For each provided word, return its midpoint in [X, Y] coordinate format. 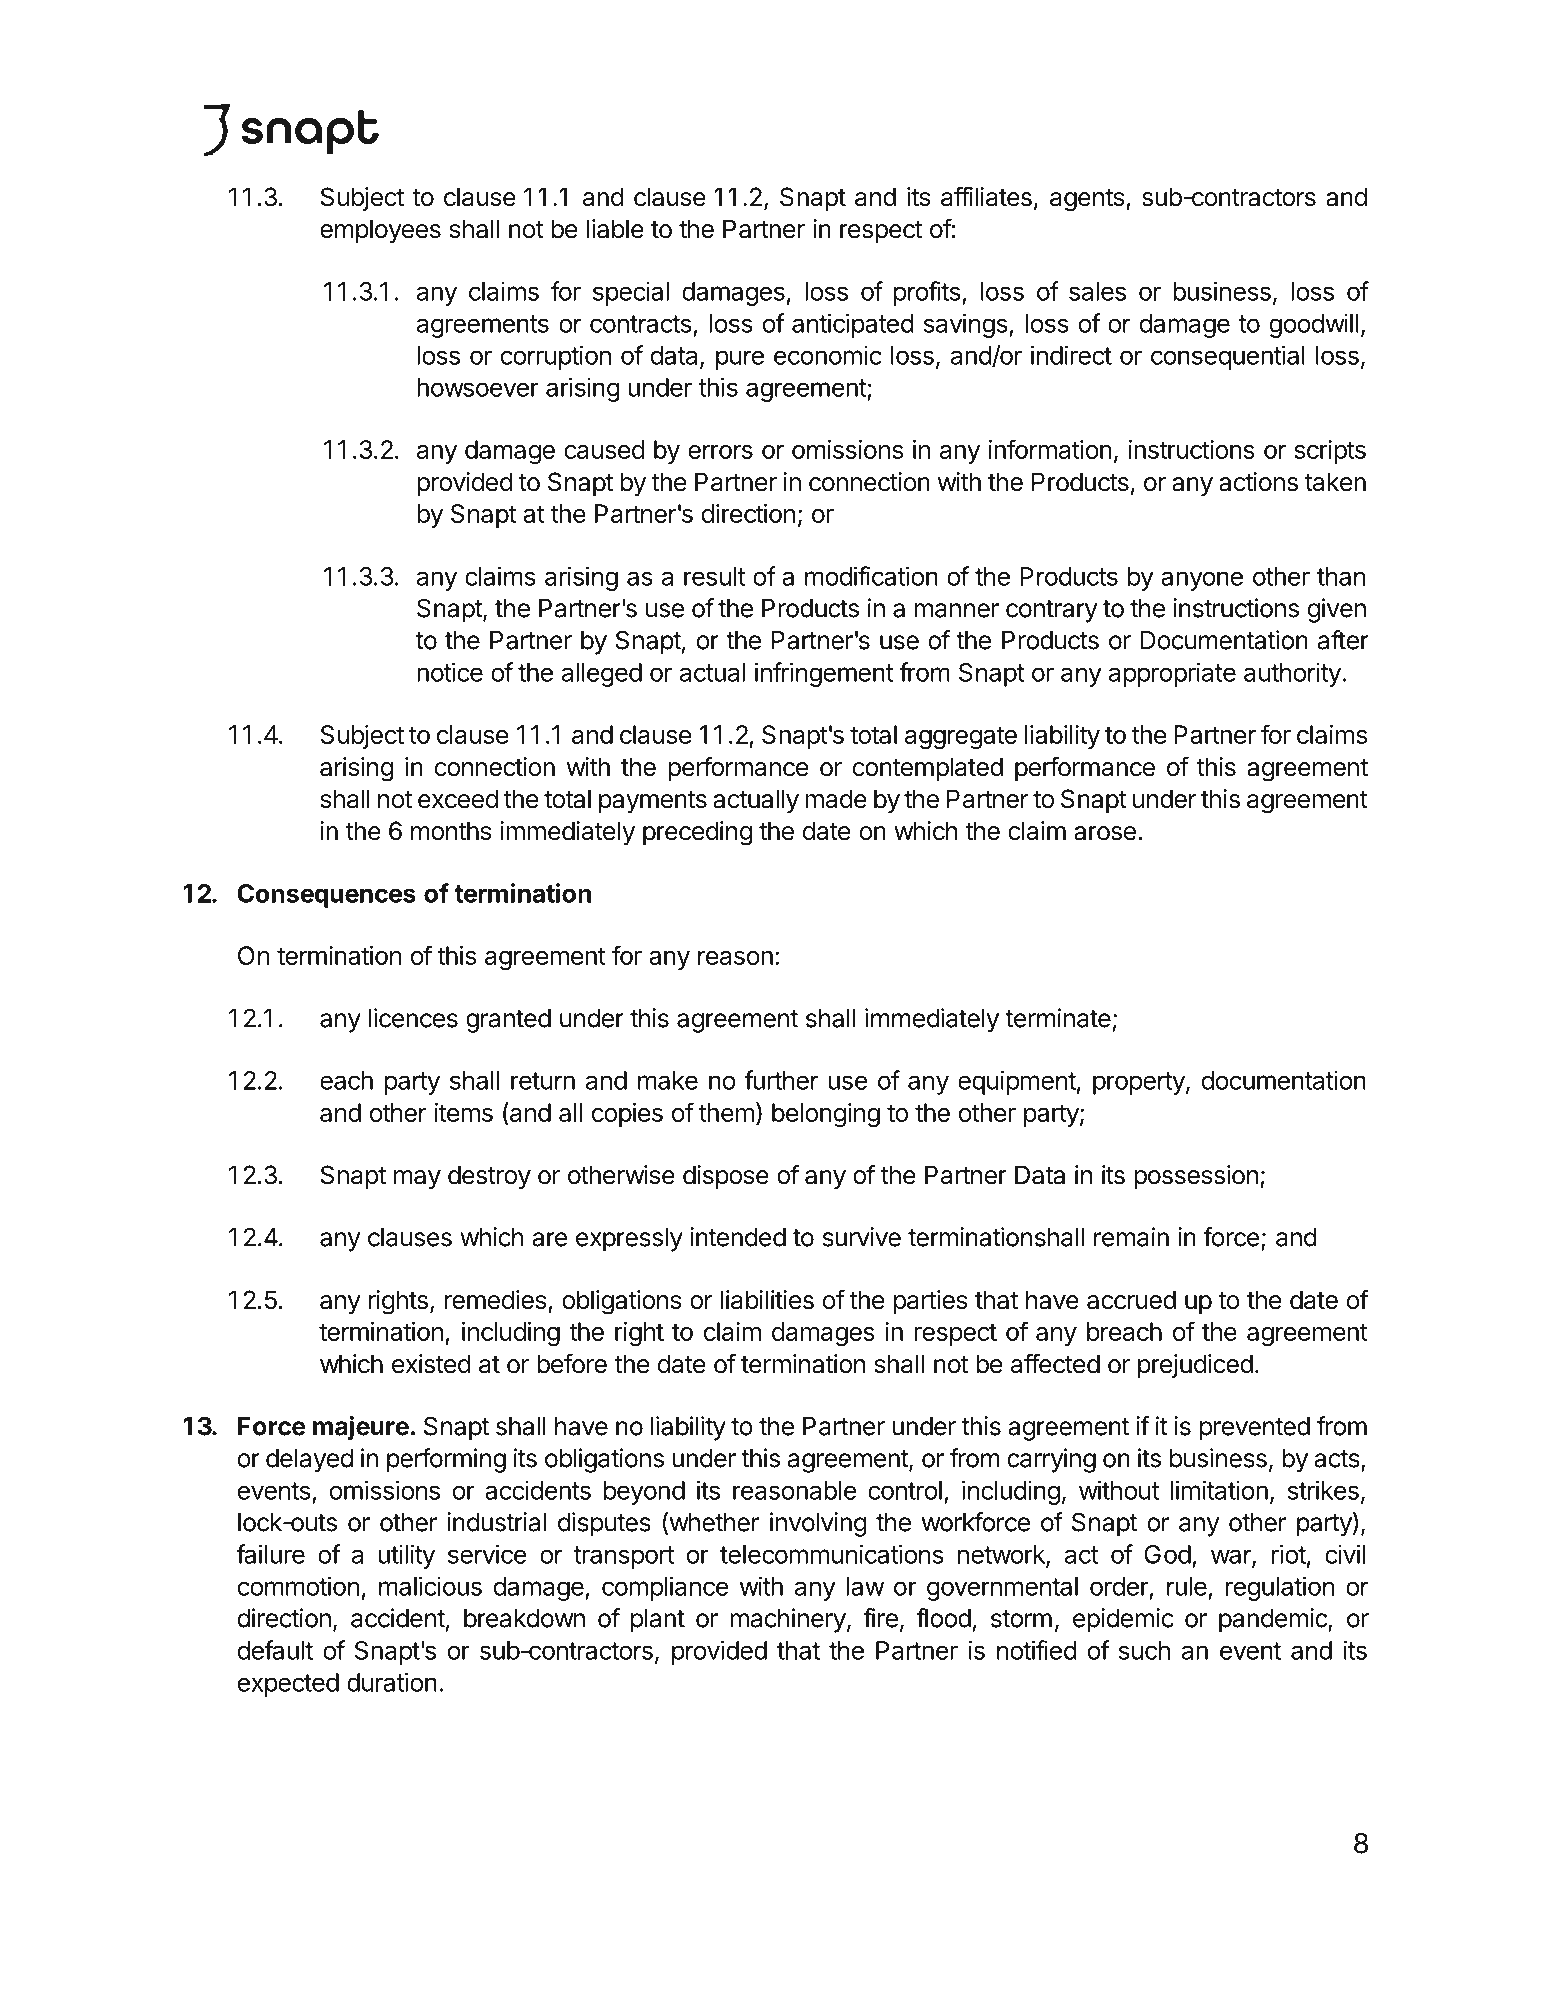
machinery [788, 1620]
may [417, 1180]
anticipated [853, 325]
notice [450, 672]
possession [1196, 1177]
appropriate [1172, 674]
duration [392, 1682]
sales [1097, 291]
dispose [726, 1177]
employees [380, 231]
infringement [824, 674]
